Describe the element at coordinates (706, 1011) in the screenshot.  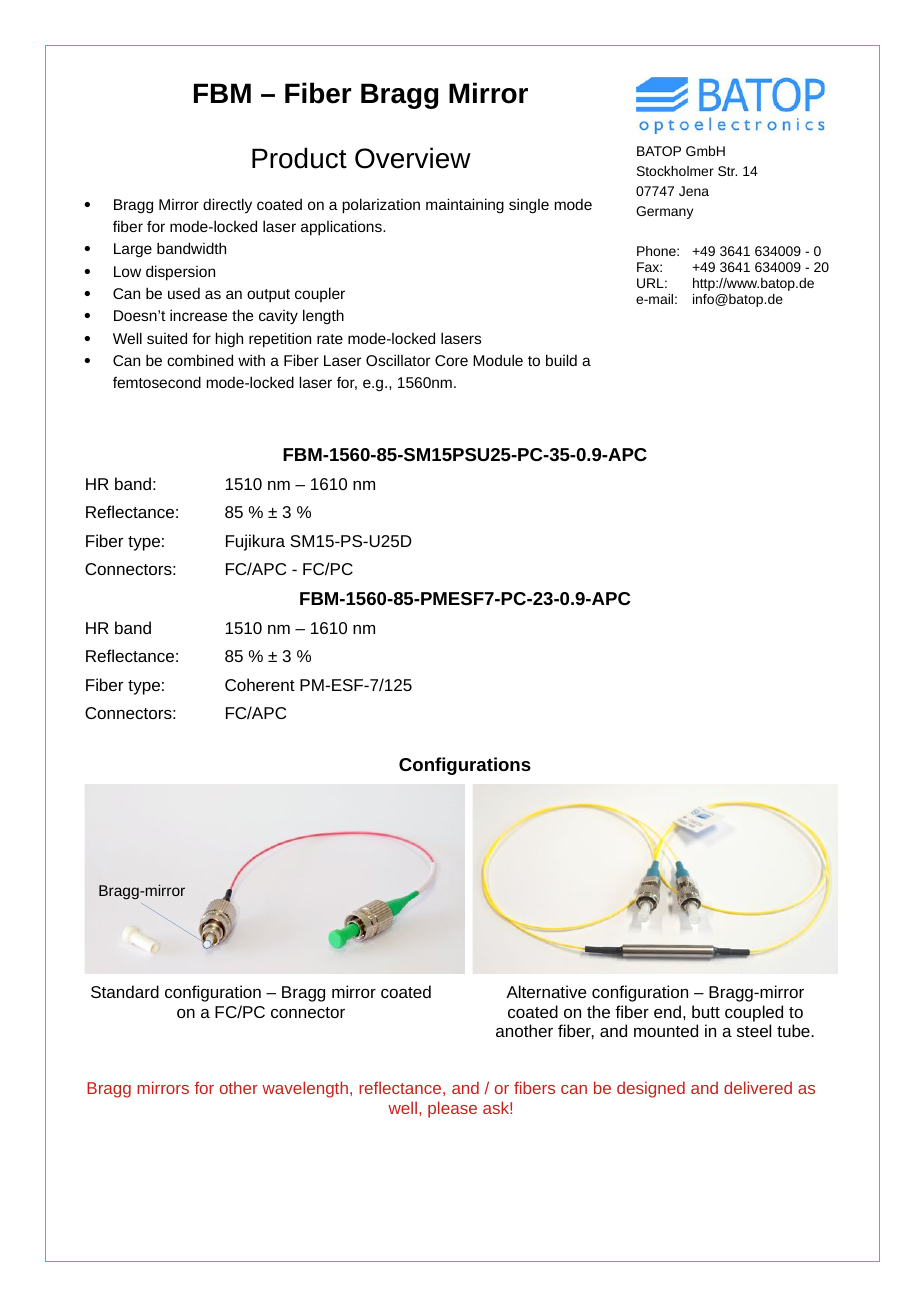
I see `butt` at that location.
